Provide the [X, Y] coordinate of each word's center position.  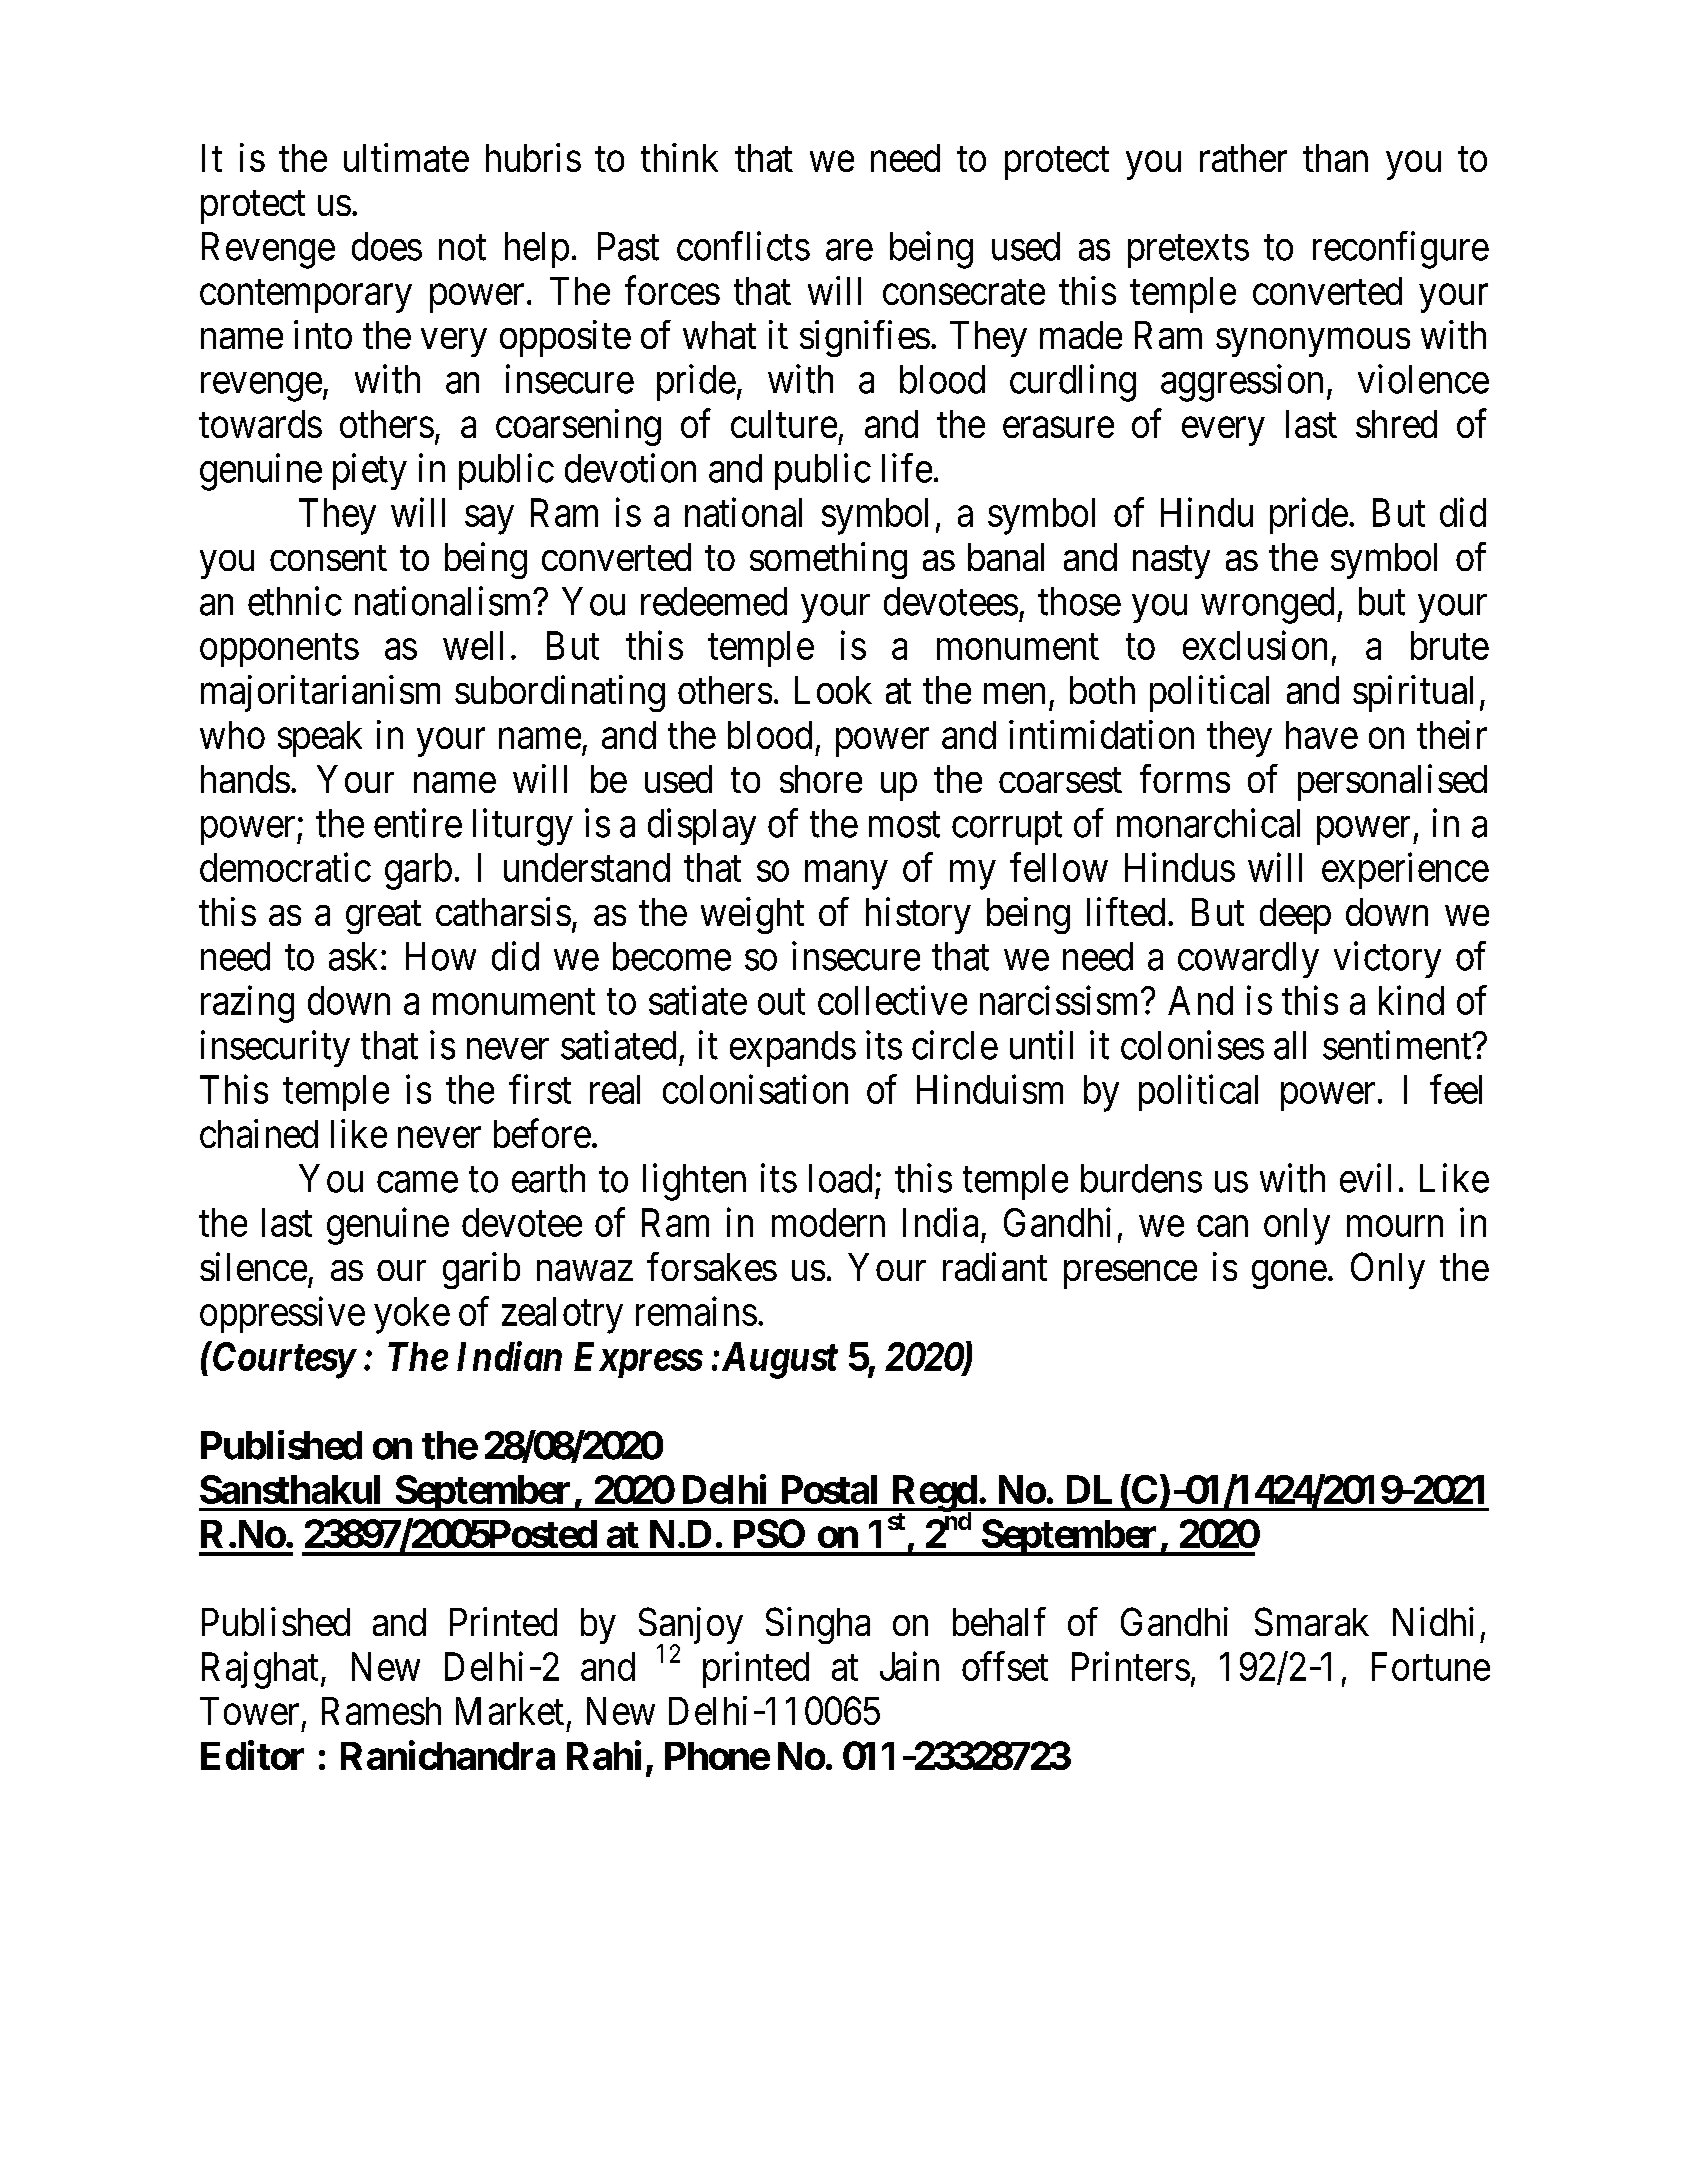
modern [828, 1222]
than [1335, 158]
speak [320, 739]
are [849, 250]
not [462, 248]
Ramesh [381, 1711]
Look [833, 690]
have [1322, 735]
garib [481, 1270]
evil [1365, 1178]
